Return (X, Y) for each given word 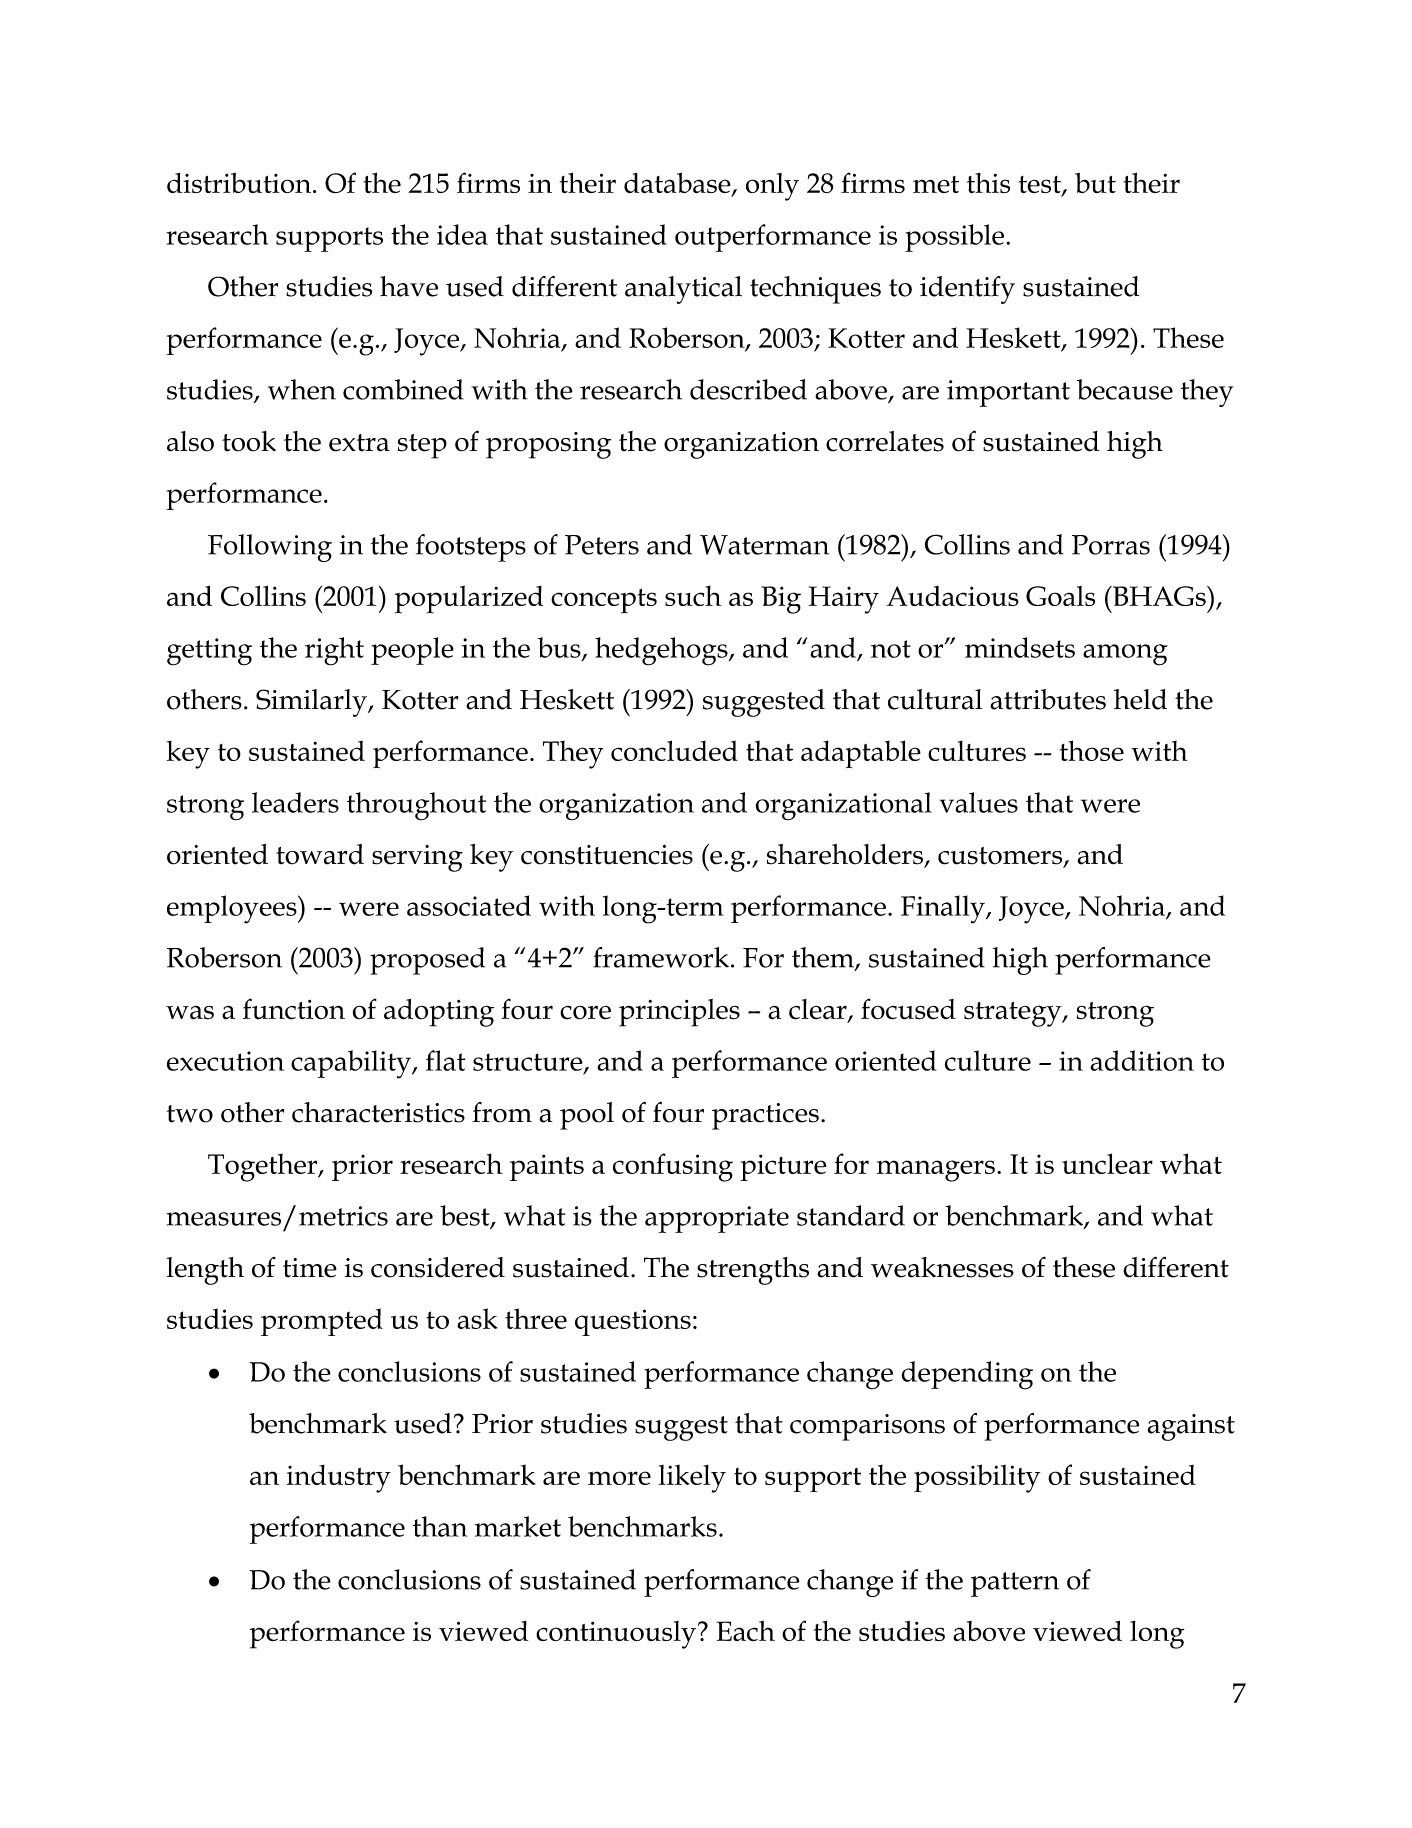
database (678, 184)
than (440, 1526)
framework (661, 957)
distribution (240, 183)
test (1041, 186)
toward (320, 854)
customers (1001, 857)
